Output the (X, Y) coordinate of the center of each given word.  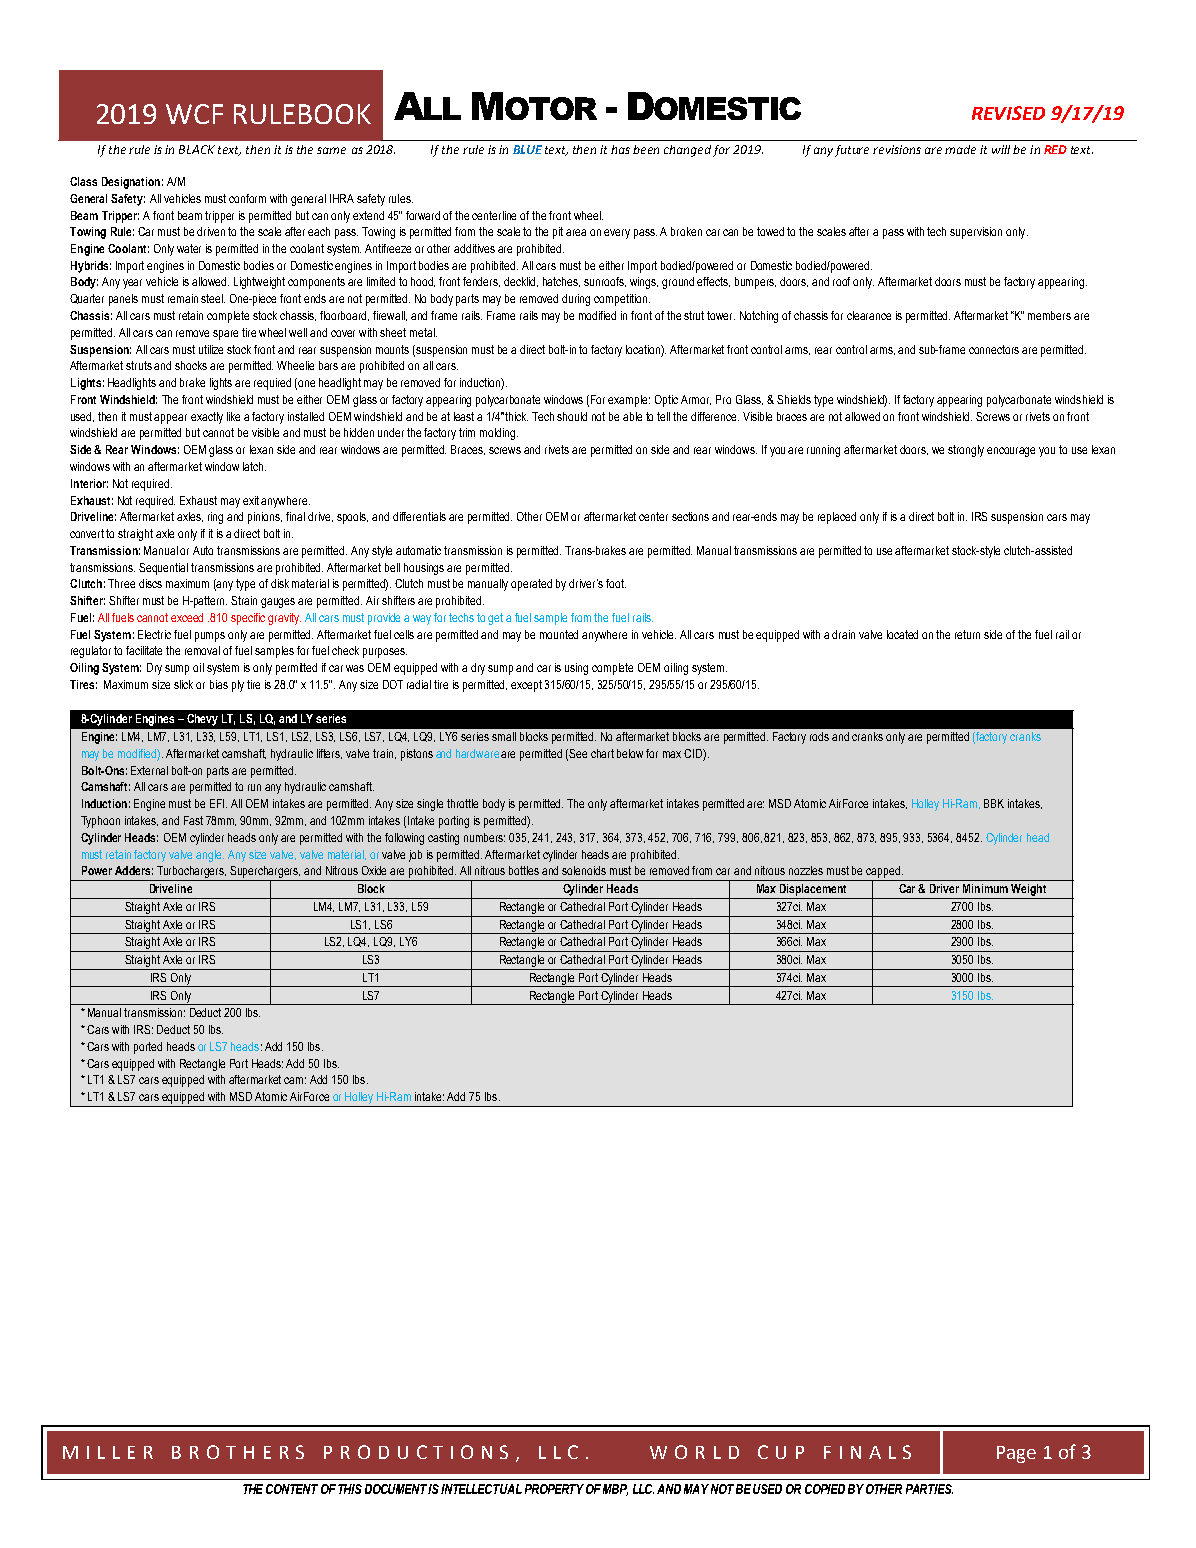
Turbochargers (191, 872)
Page (1016, 1454)
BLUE (527, 149)
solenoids (584, 870)
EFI (218, 803)
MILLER (108, 1452)
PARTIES (929, 1489)
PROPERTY (554, 1489)
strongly (966, 451)
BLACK (197, 149)
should (572, 416)
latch (254, 466)
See (578, 753)
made (960, 149)
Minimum (985, 888)
